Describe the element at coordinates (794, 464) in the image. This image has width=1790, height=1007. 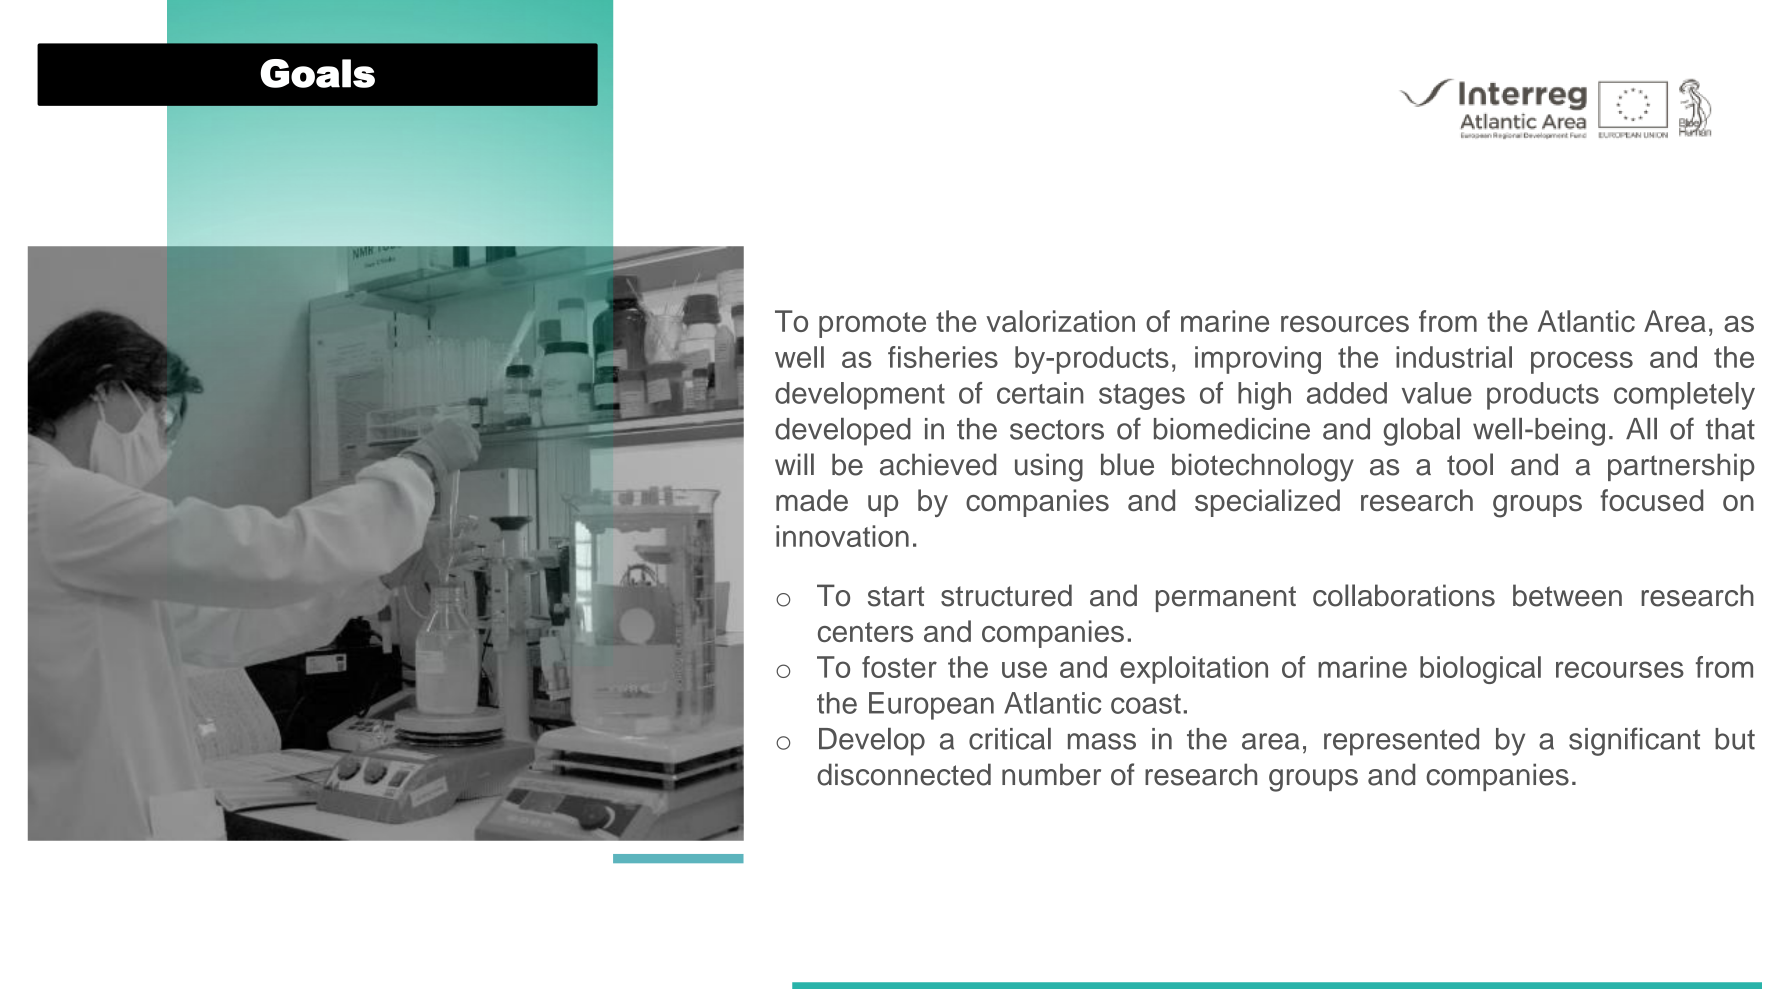
I see `will` at that location.
